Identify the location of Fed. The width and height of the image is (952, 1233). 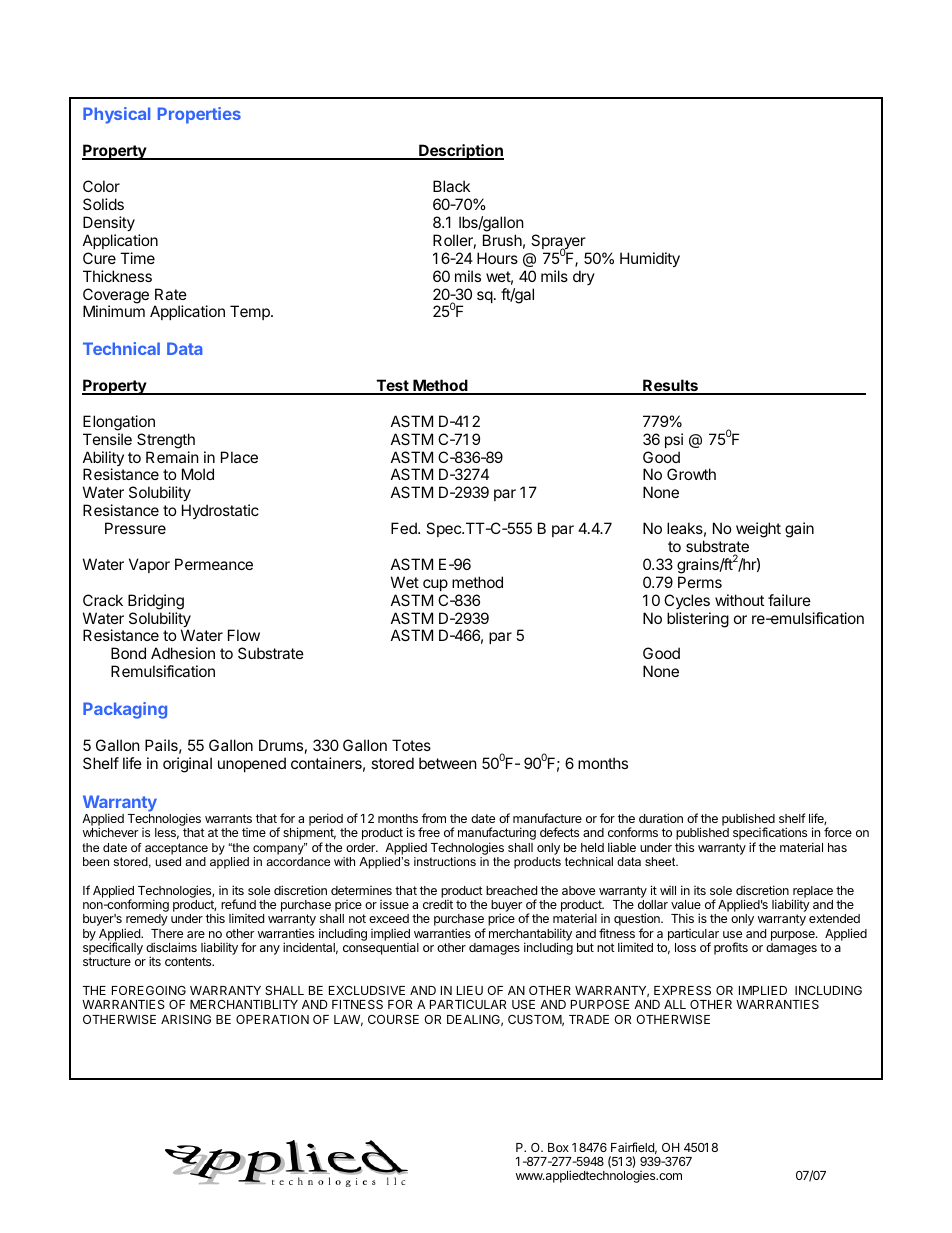
(405, 528).
